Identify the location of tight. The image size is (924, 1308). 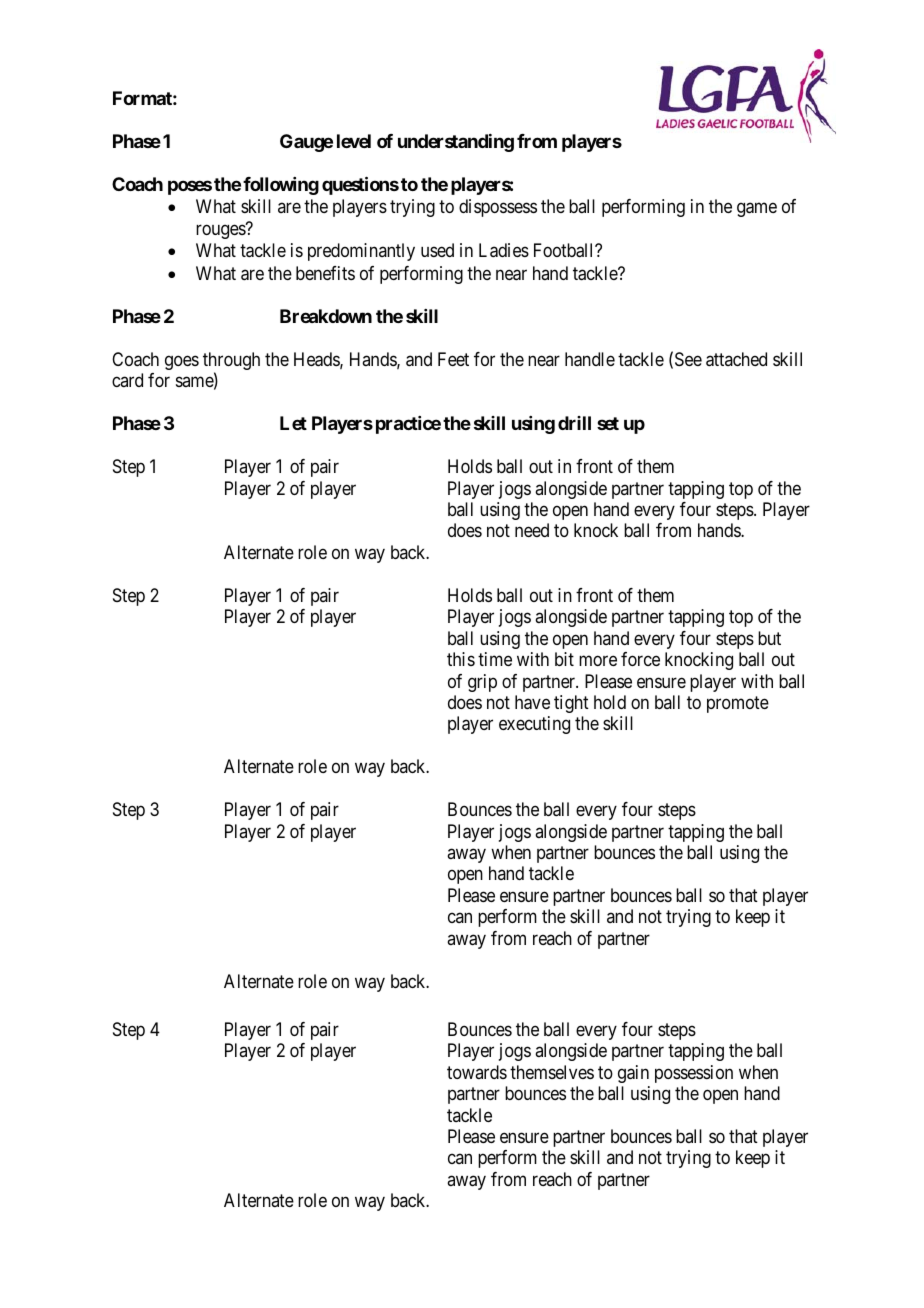
(571, 704).
